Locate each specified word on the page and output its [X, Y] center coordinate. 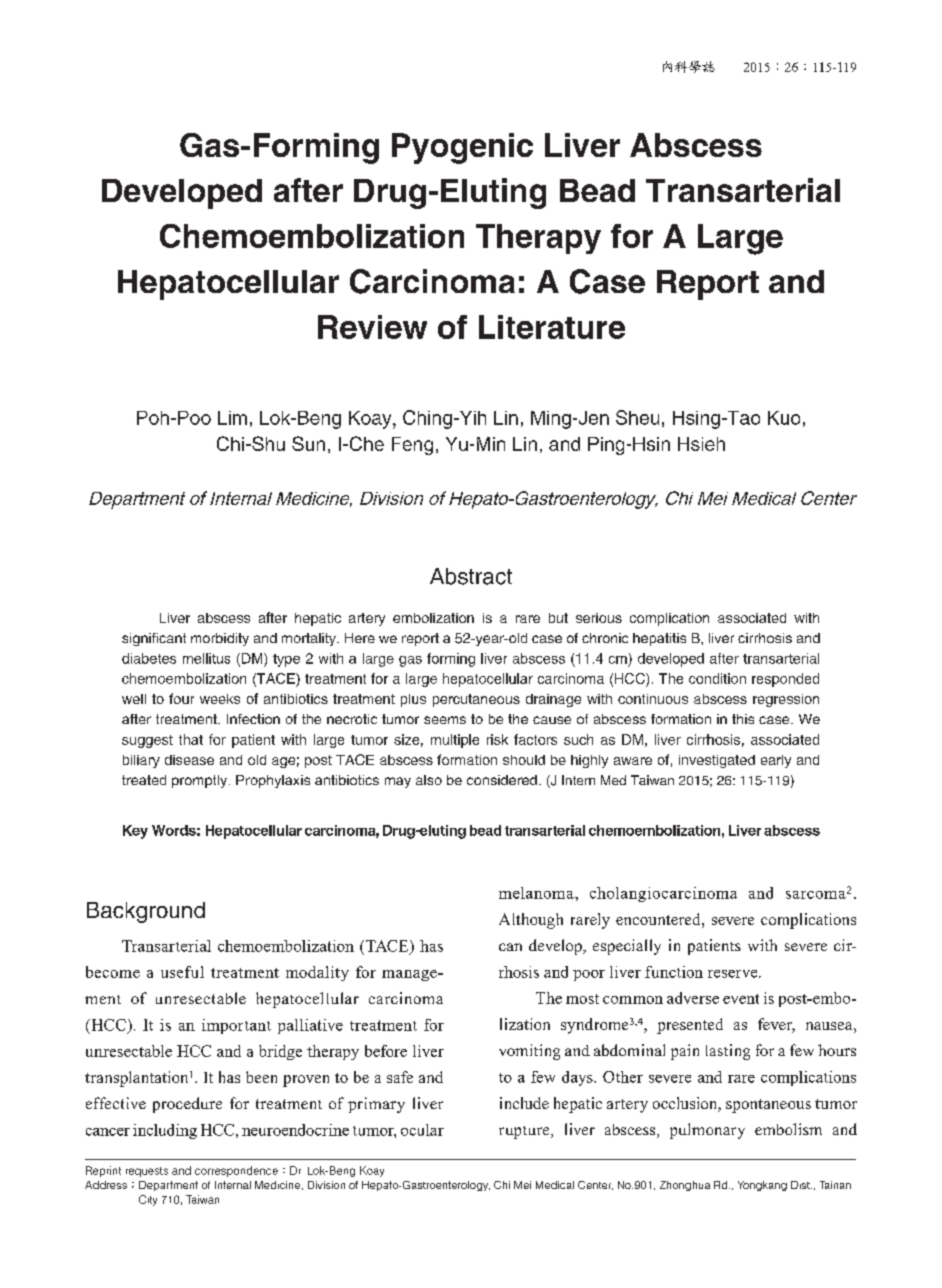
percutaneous [476, 700]
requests [147, 1172]
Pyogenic [462, 148]
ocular [422, 1130]
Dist [801, 1185]
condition [717, 678]
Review [372, 327]
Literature [552, 327]
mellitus [206, 658]
